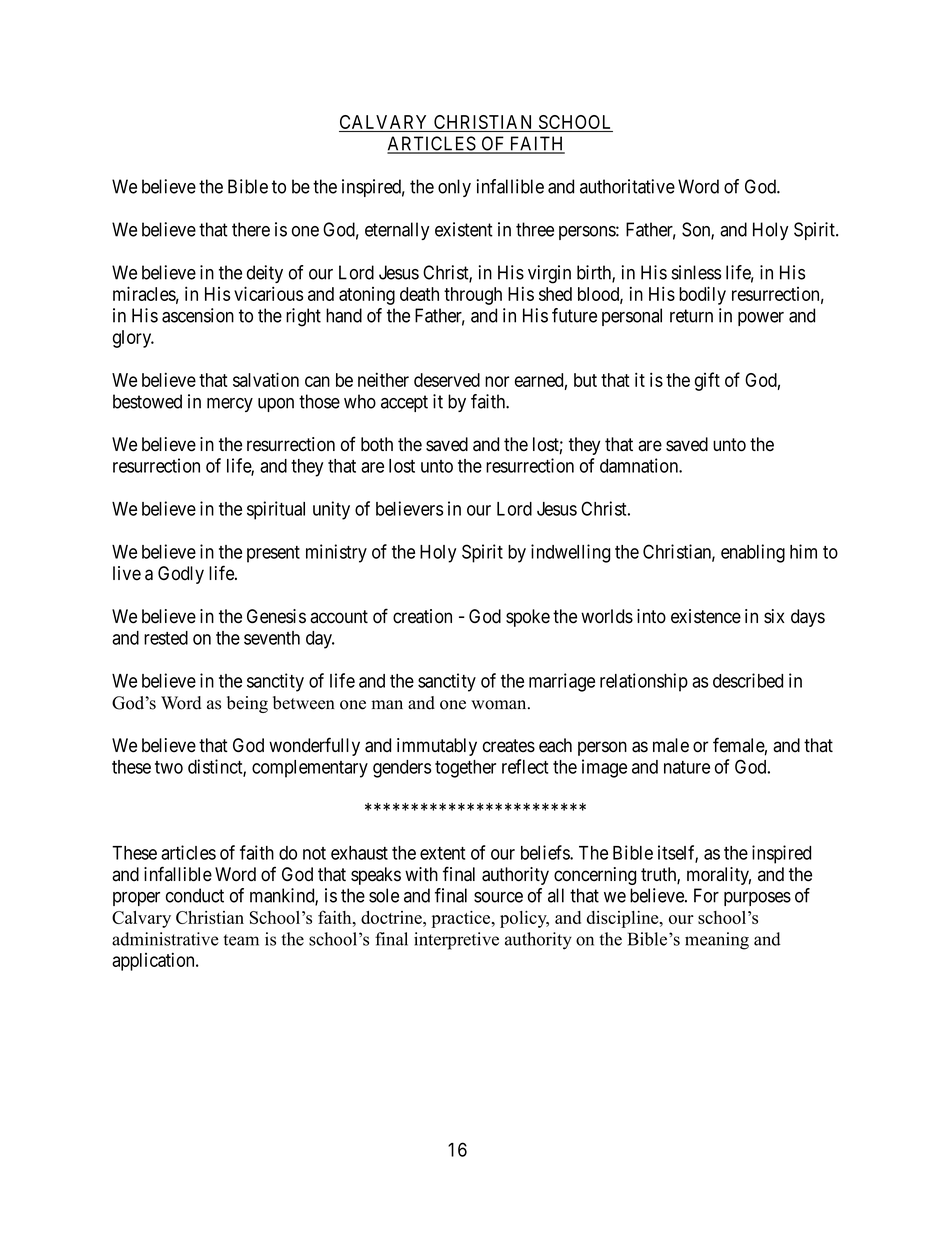 Image resolution: width=952 pixels, height=1233 pixels. What do you see at coordinates (241, 940) in the screenshot?
I see `team` at bounding box center [241, 940].
